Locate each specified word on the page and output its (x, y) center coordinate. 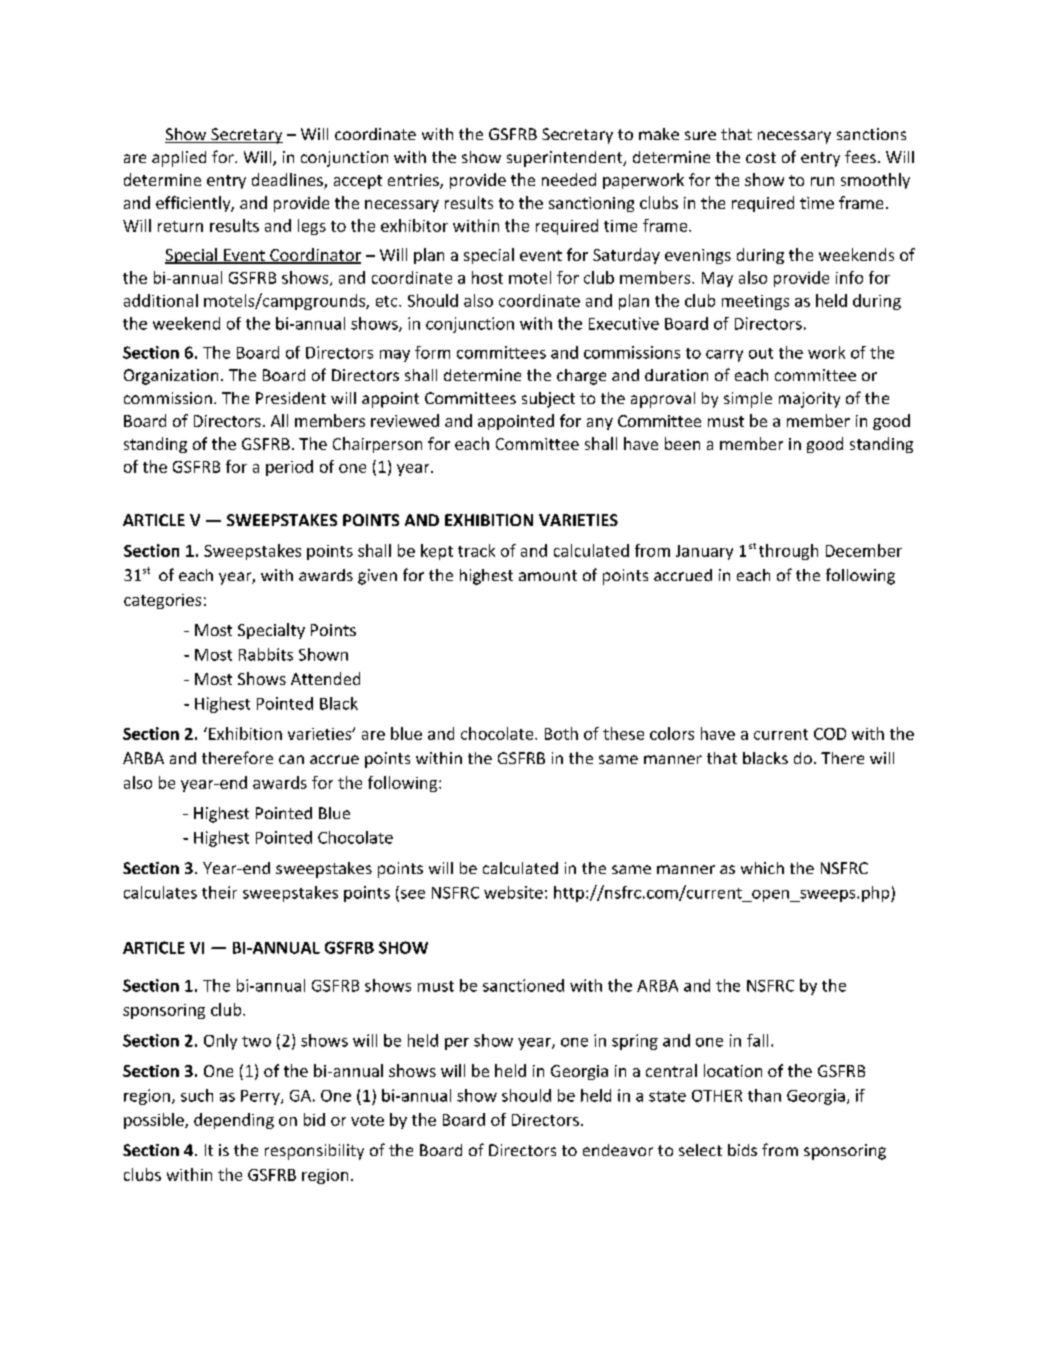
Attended (325, 678)
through (788, 552)
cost (761, 157)
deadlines (288, 181)
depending (234, 1121)
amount (548, 575)
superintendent (566, 159)
